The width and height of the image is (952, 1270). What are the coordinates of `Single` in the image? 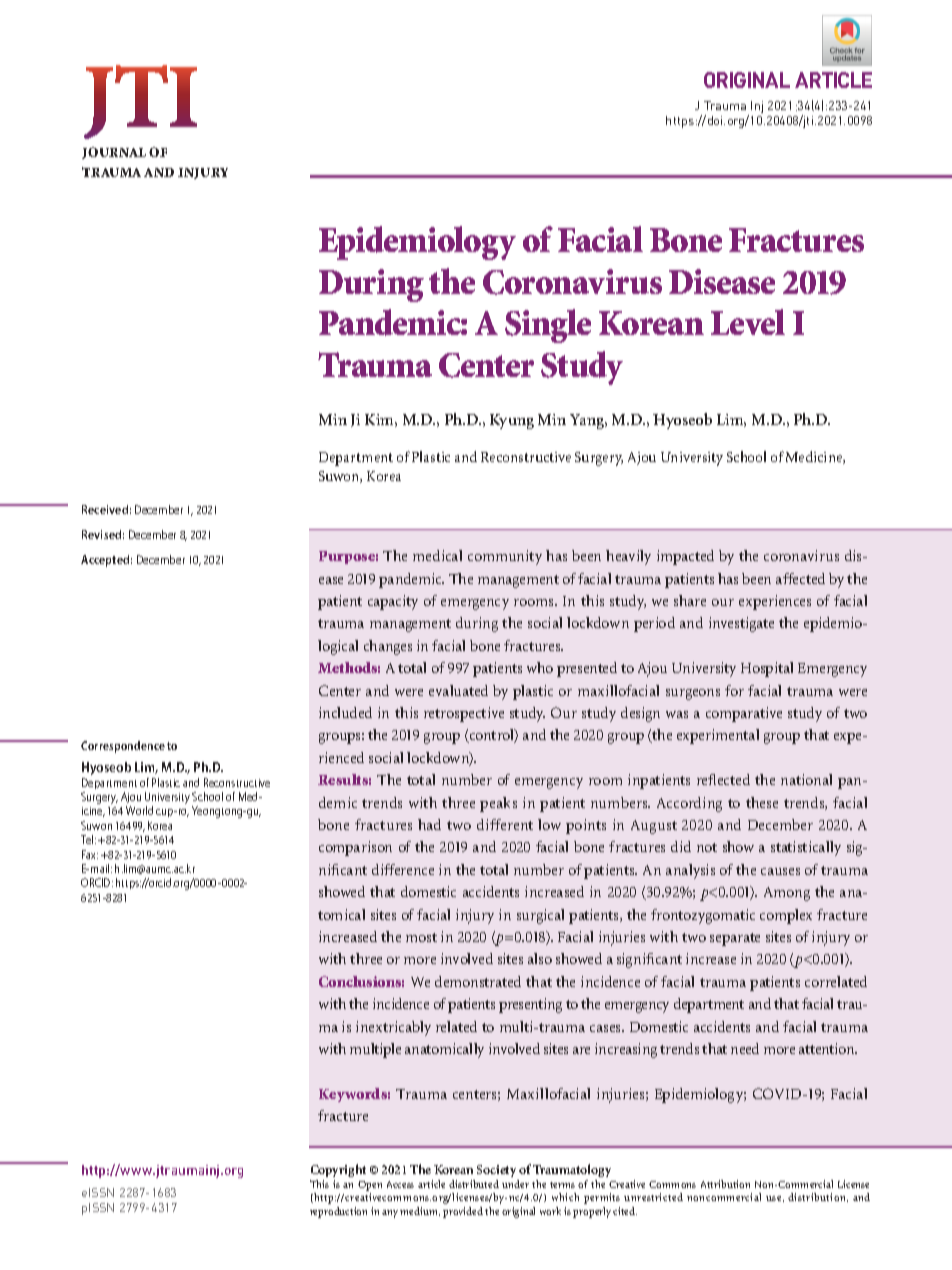 It's located at (548, 326).
